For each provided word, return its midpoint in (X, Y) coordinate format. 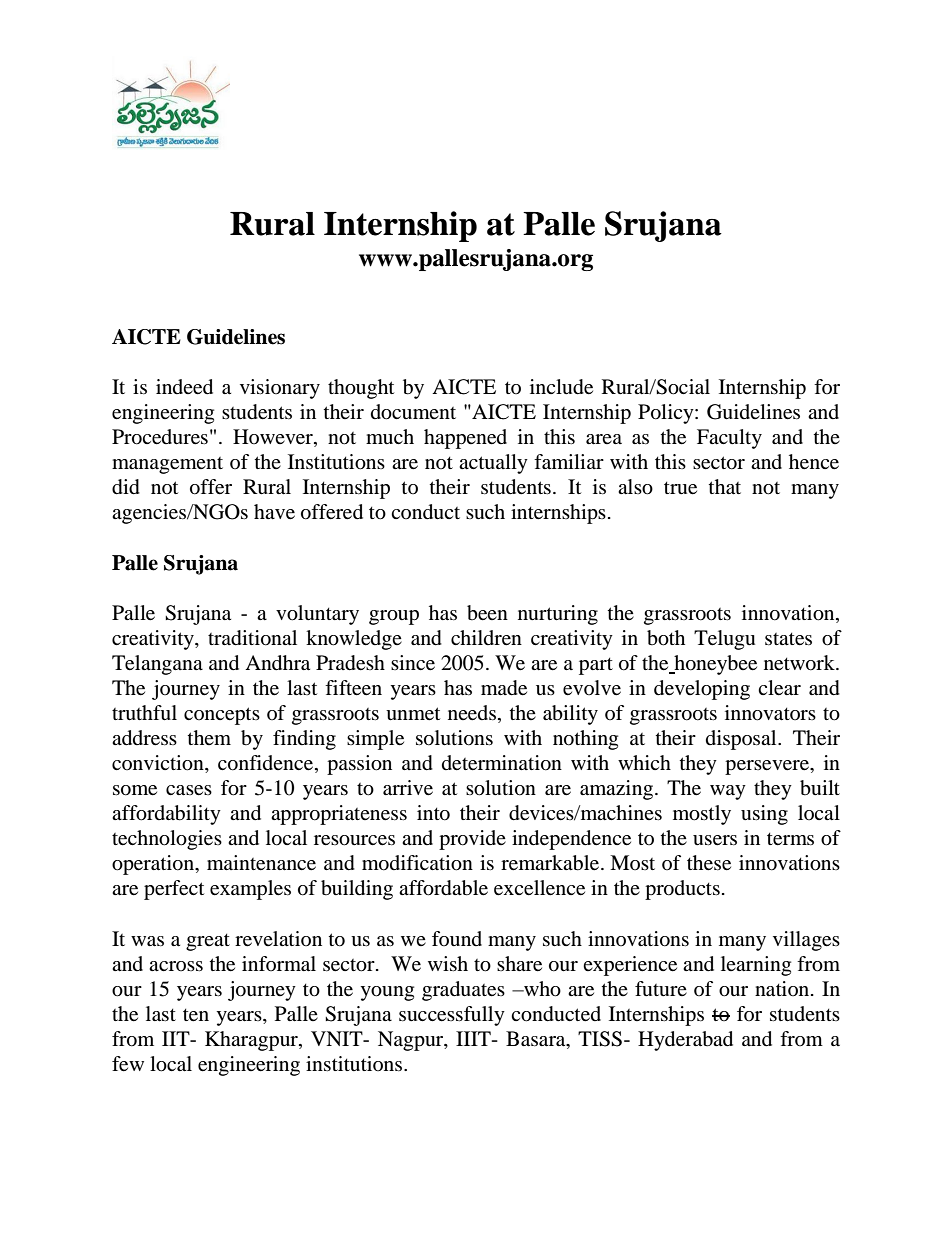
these (709, 863)
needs (472, 713)
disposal (742, 740)
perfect (174, 890)
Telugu (724, 640)
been (487, 613)
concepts (222, 716)
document (413, 412)
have (274, 512)
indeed (184, 387)
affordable (443, 888)
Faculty (729, 439)
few (128, 1064)
